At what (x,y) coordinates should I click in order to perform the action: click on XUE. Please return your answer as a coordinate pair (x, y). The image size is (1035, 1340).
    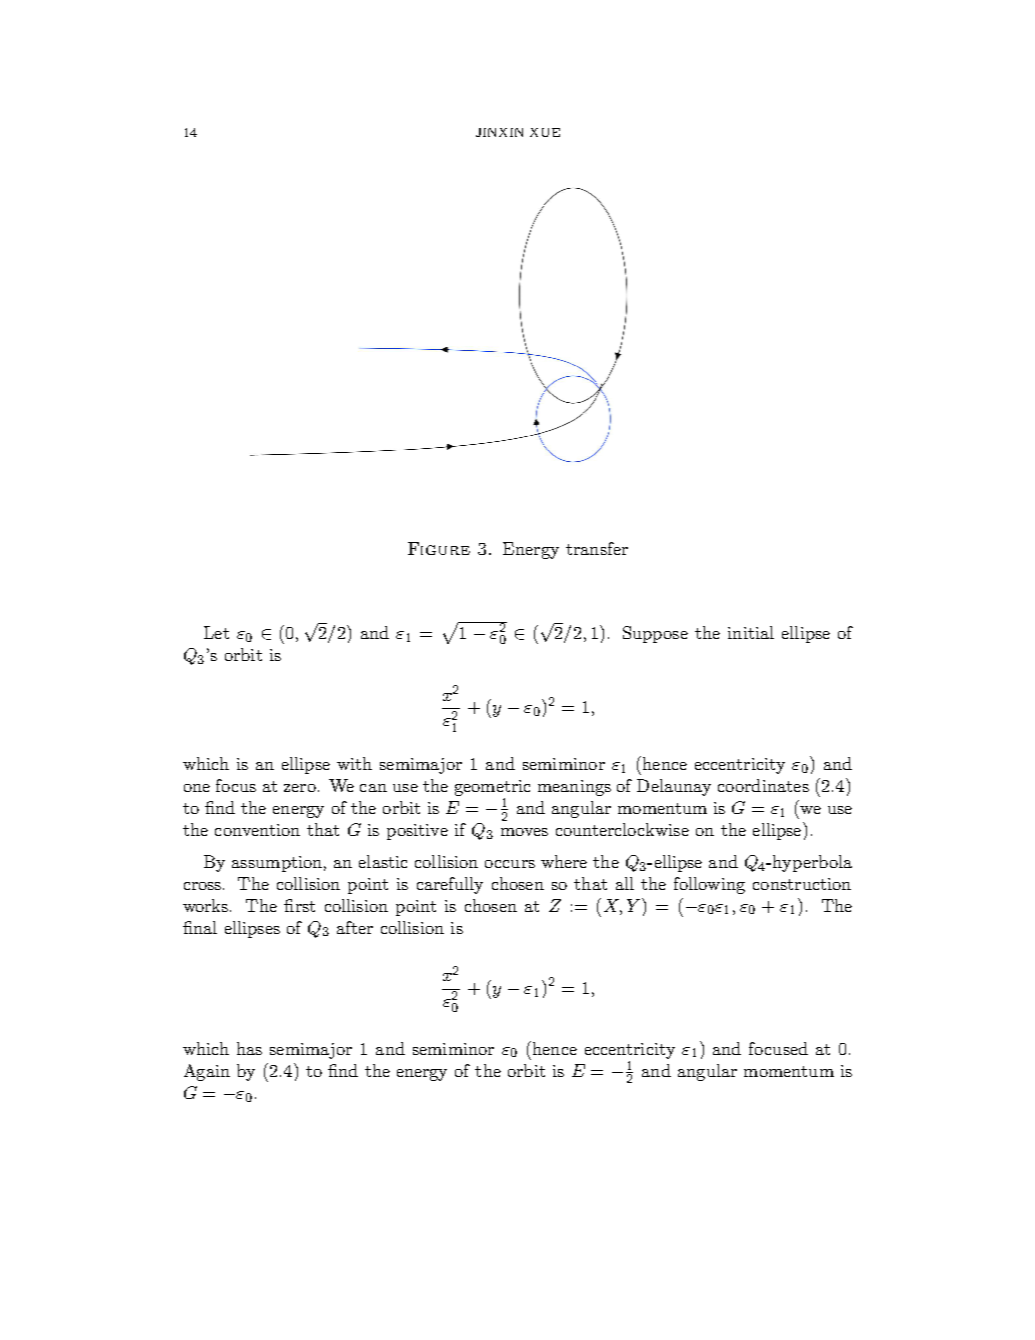
    Looking at the image, I should click on (545, 132).
